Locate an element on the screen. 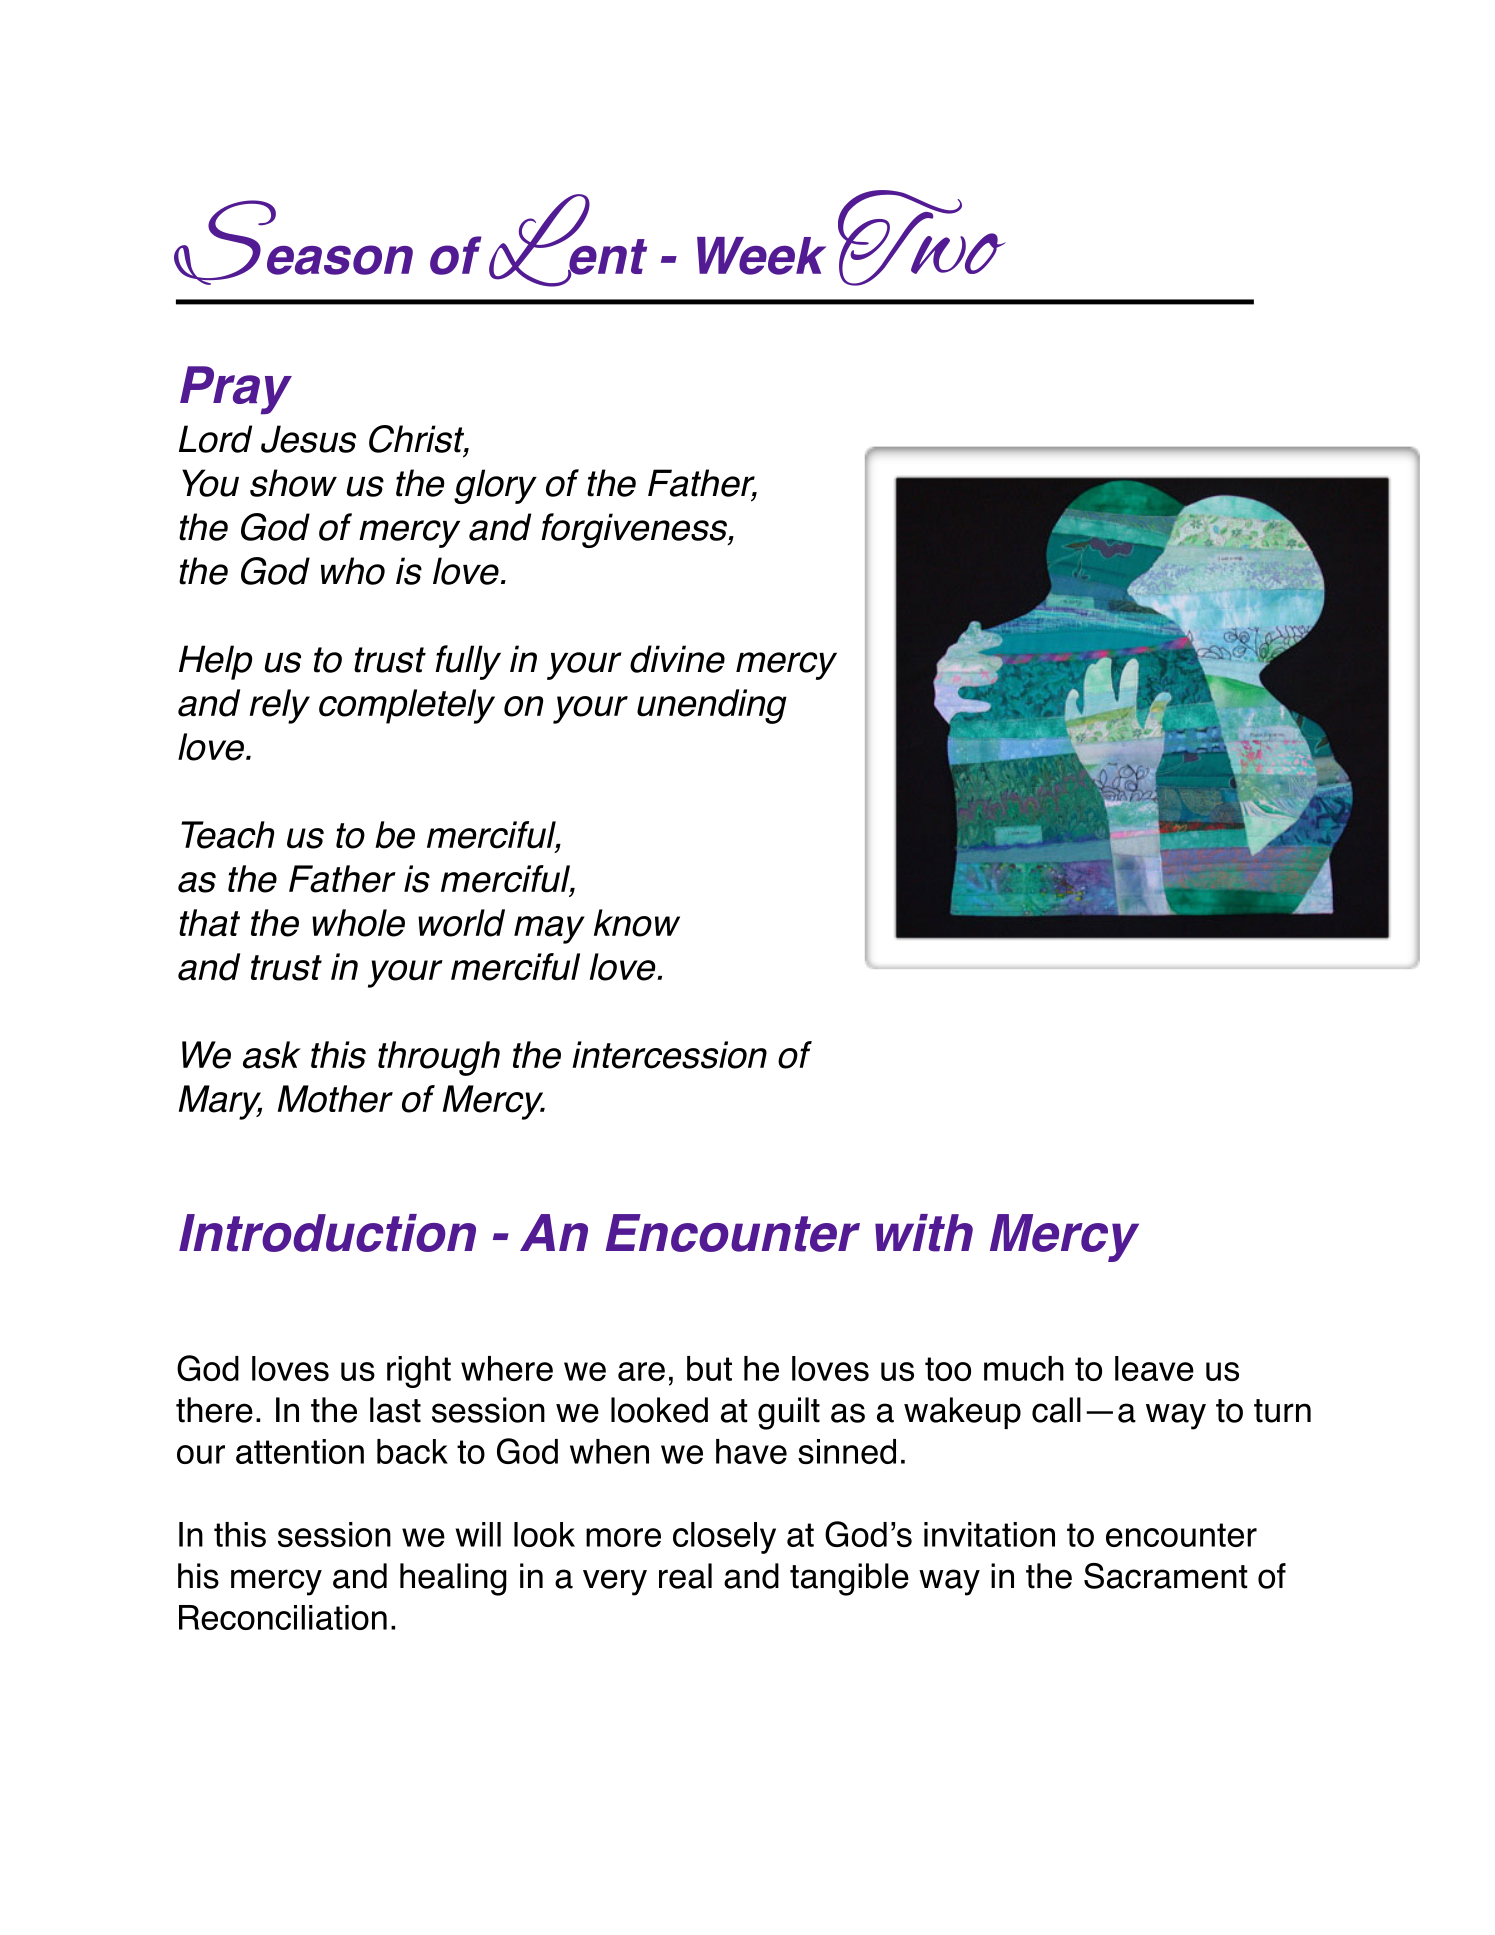 The width and height of the screenshot is (1495, 1935). Reconciliation is located at coordinates (283, 1617).
